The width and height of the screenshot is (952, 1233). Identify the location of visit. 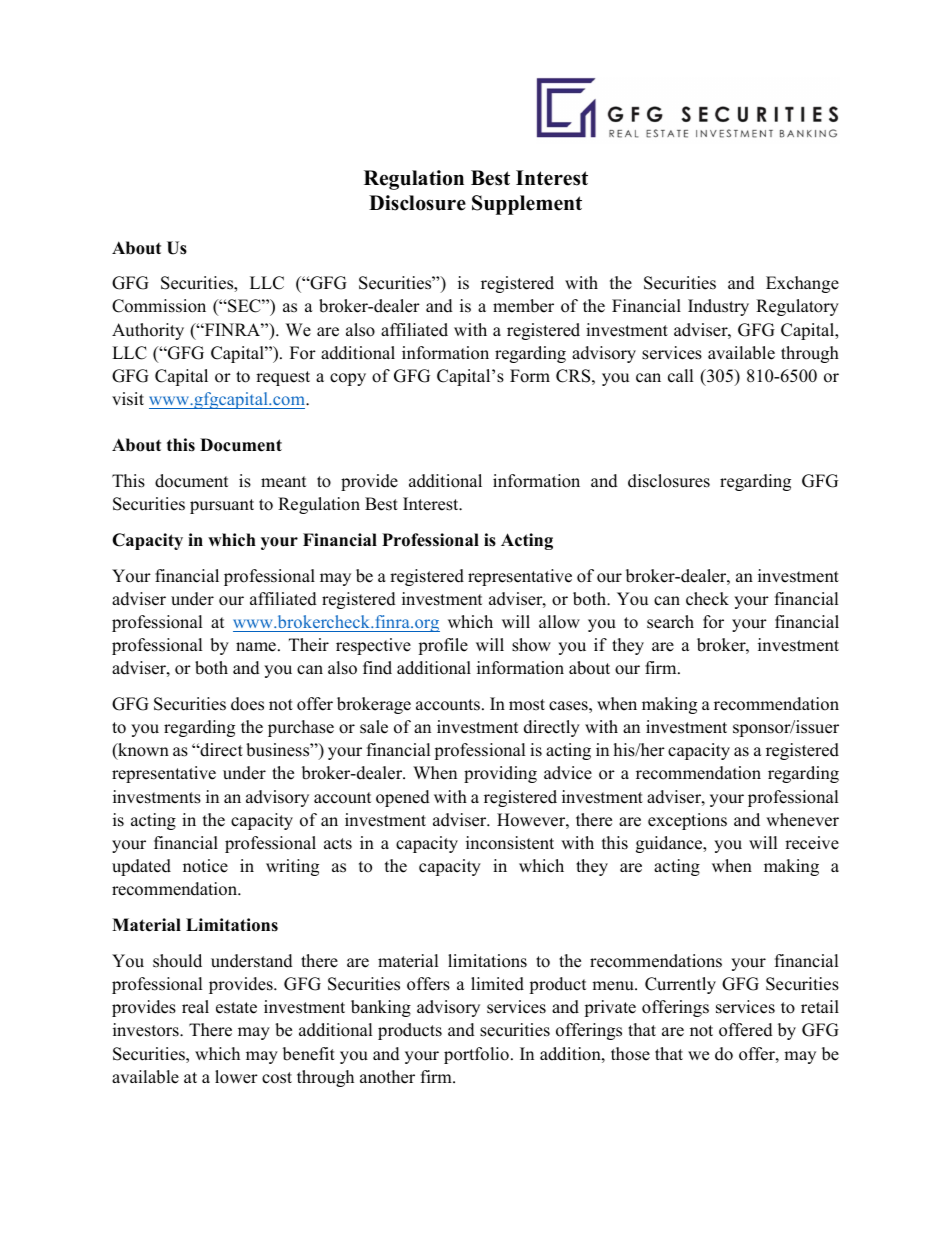
(128, 399).
